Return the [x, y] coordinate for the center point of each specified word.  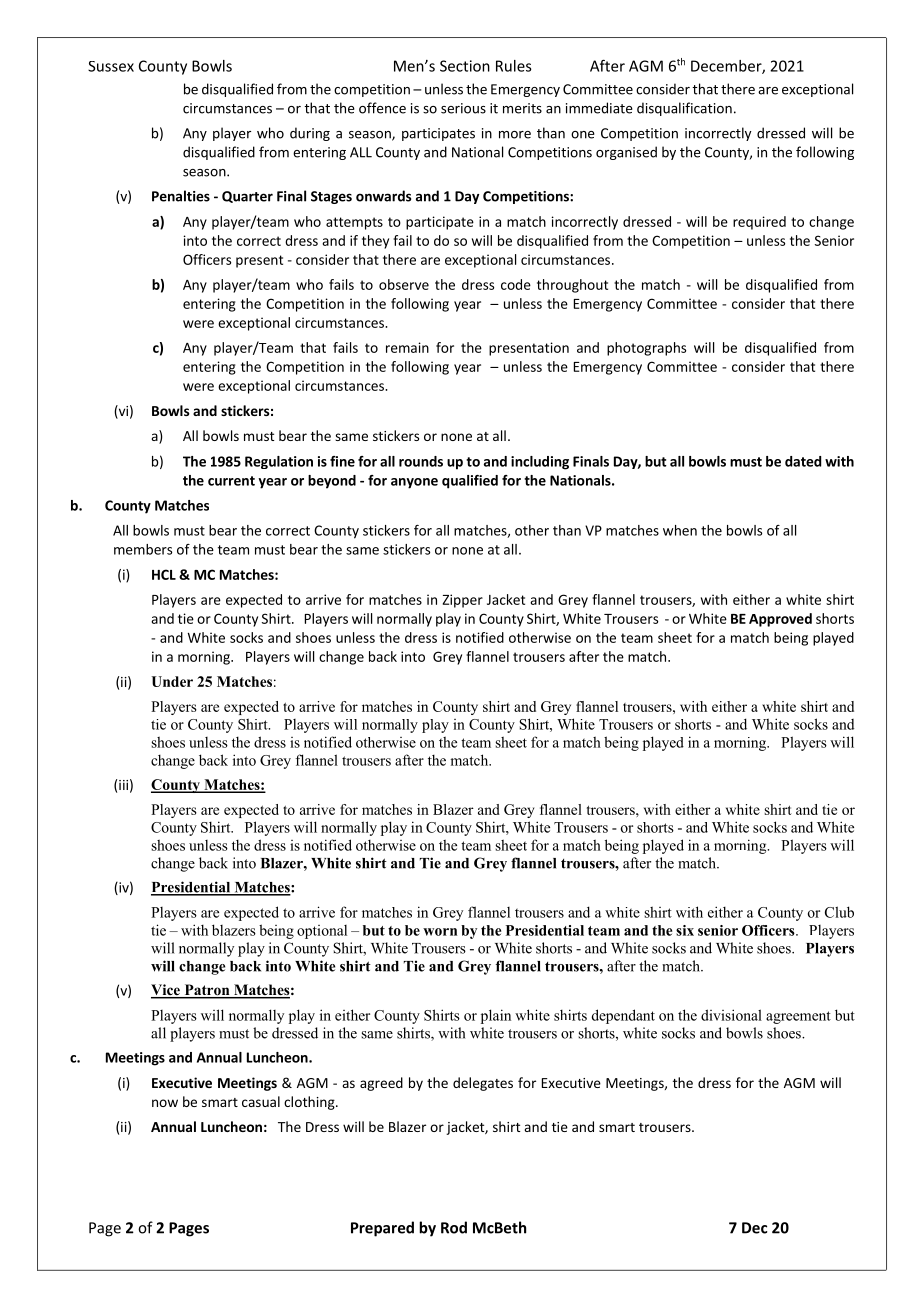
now [165, 1103]
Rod [454, 1227]
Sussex [111, 66]
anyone [414, 483]
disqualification [684, 109]
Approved [780, 620]
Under [172, 681]
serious [463, 108]
